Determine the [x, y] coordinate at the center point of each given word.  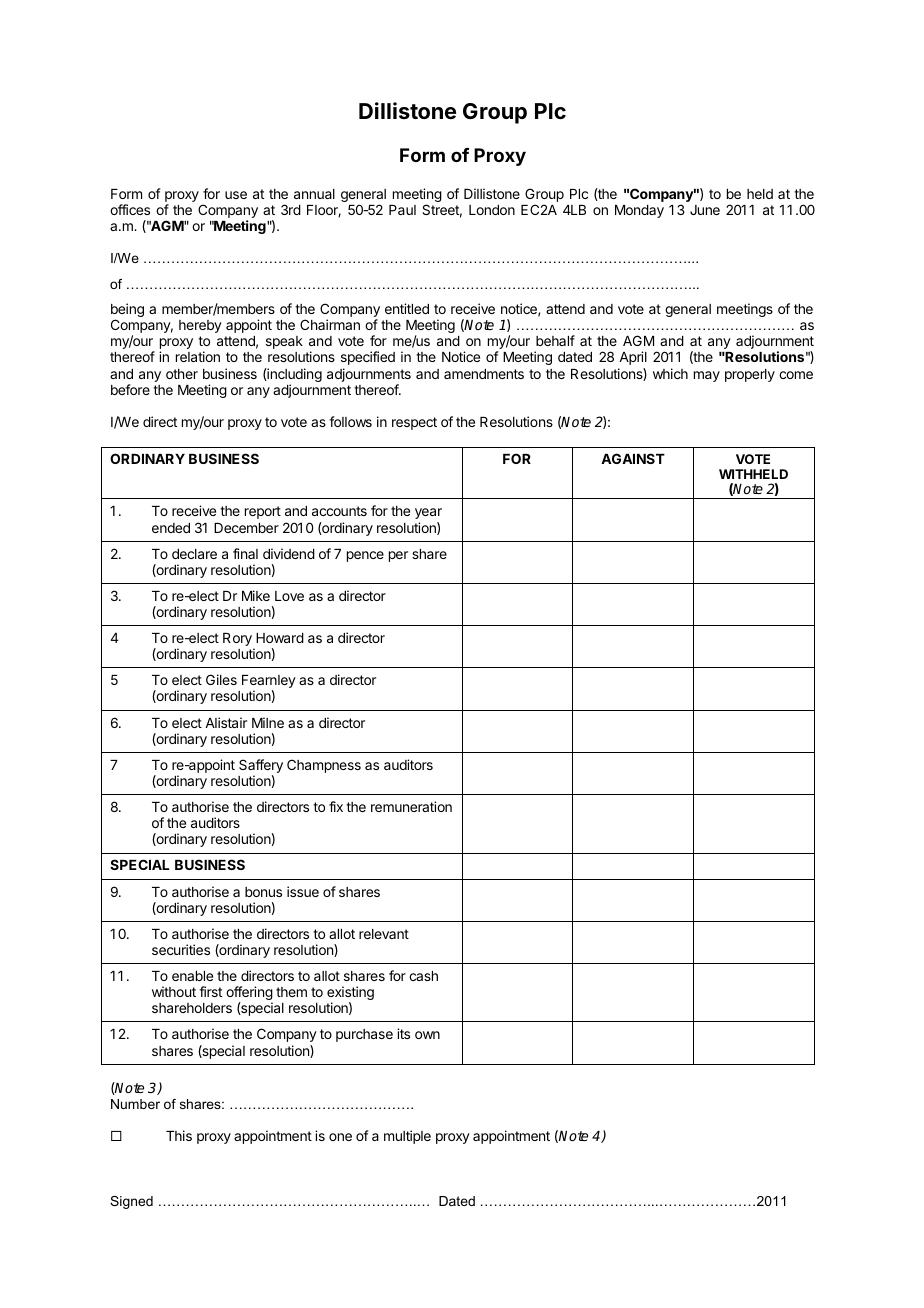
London [492, 210]
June [705, 210]
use [236, 195]
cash [423, 976]
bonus [263, 892]
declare [194, 554]
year [428, 513]
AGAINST [633, 458]
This [179, 1135]
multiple [407, 1137]
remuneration [411, 806]
